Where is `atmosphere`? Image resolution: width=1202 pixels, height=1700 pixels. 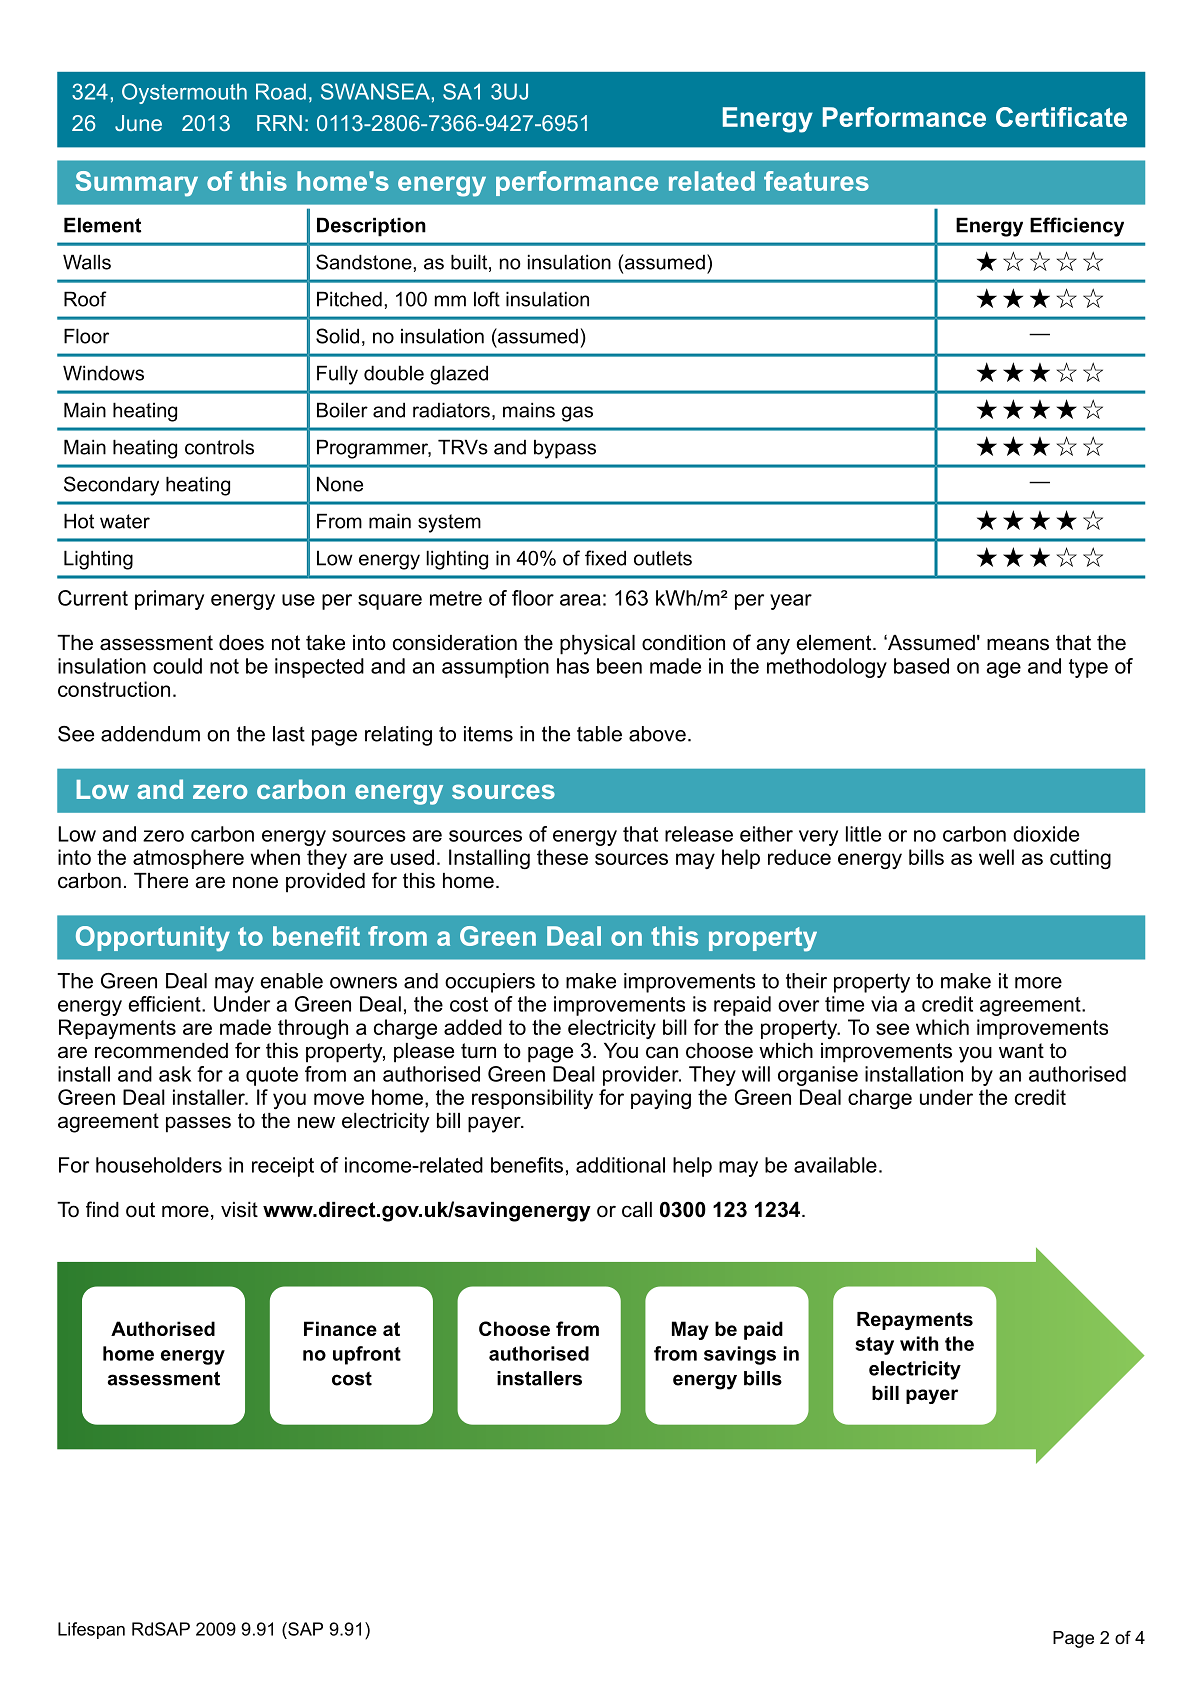
atmosphere is located at coordinates (188, 859).
